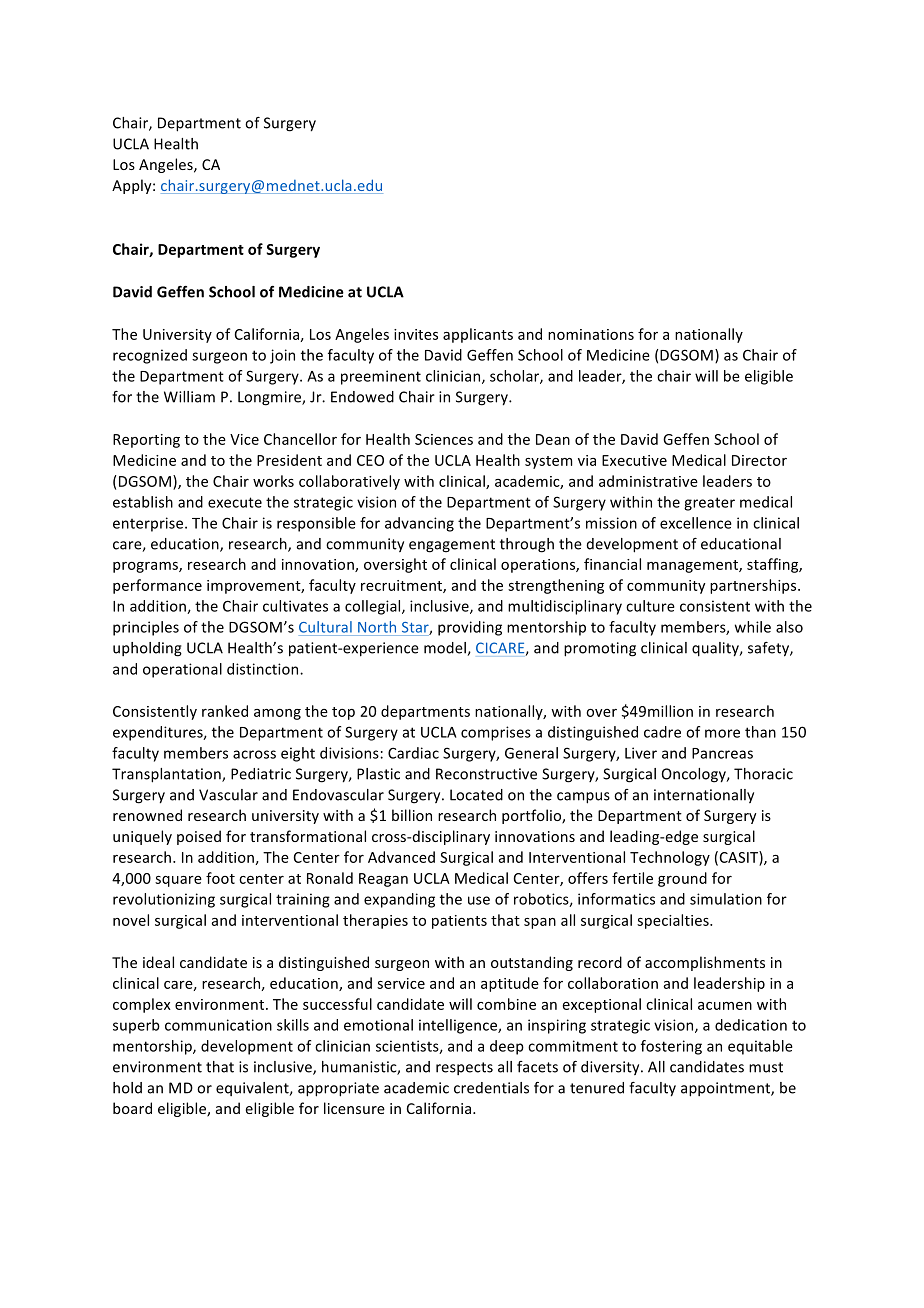  What do you see at coordinates (150, 356) in the screenshot?
I see `recognized` at bounding box center [150, 356].
